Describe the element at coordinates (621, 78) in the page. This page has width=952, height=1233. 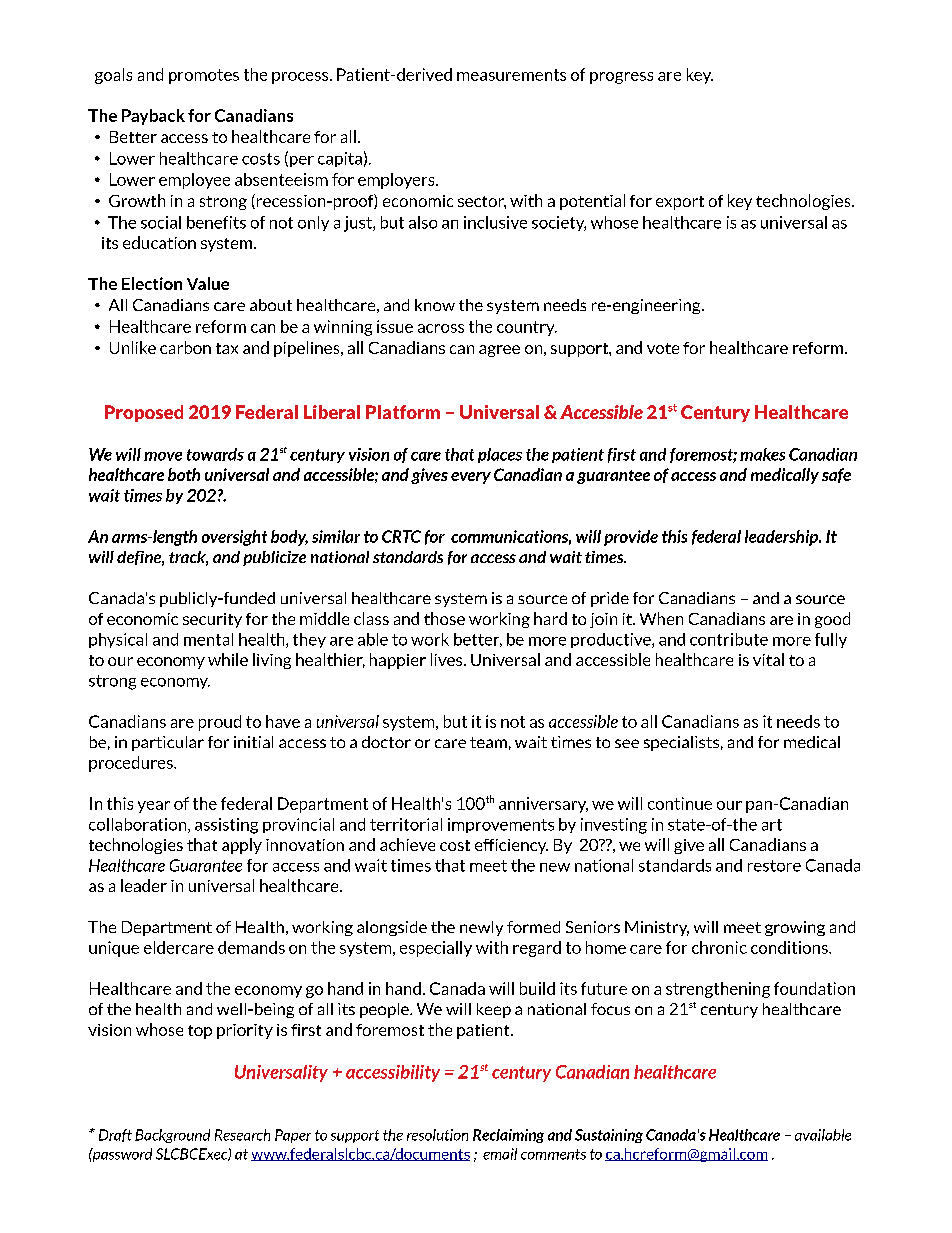
I see `progress` at that location.
